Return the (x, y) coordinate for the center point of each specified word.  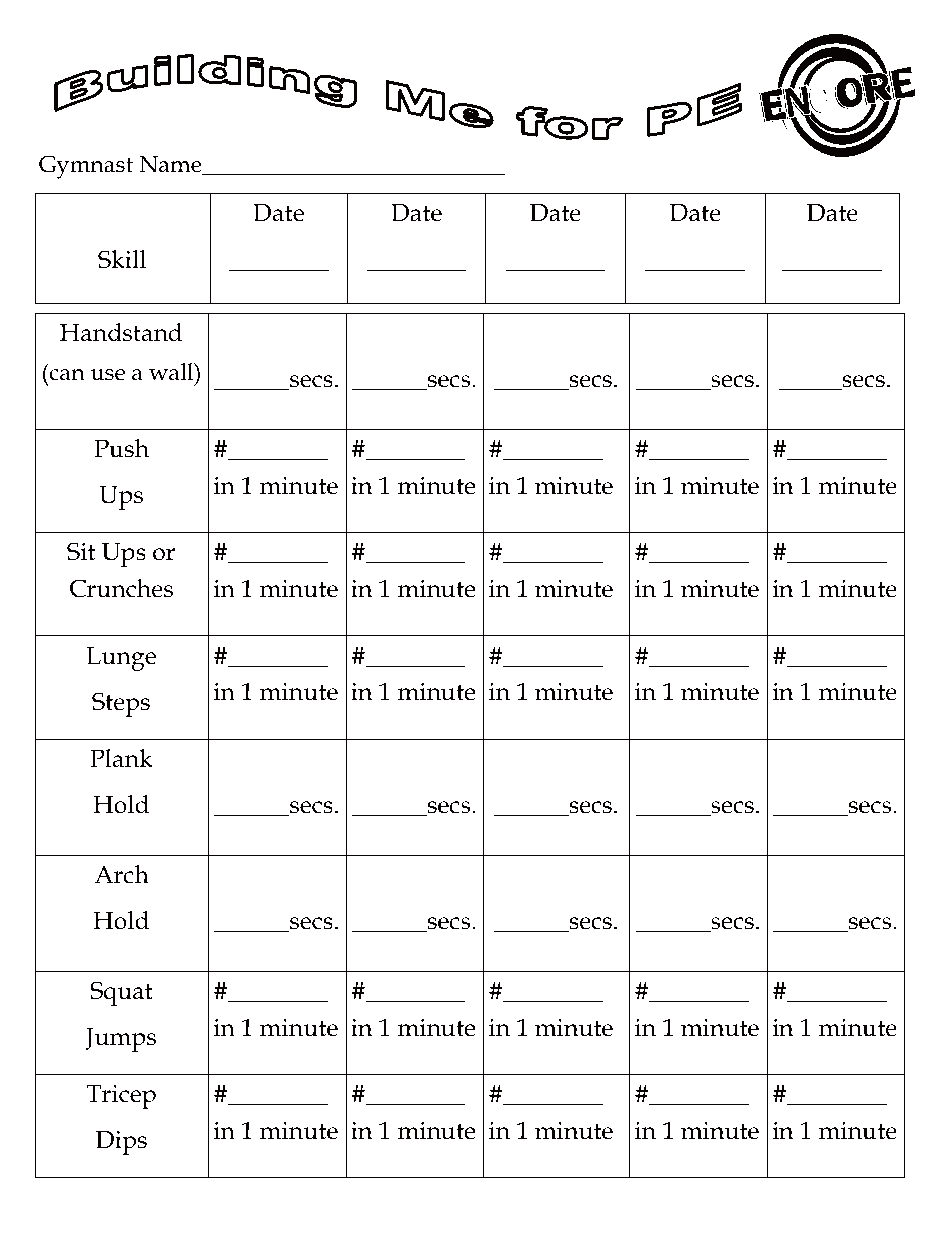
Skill (122, 259)
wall (172, 372)
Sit (81, 551)
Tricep (121, 1097)
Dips (121, 1143)
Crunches (121, 588)
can (67, 375)
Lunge (121, 659)
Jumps (120, 1040)
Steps (121, 704)
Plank (121, 758)
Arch (121, 874)
